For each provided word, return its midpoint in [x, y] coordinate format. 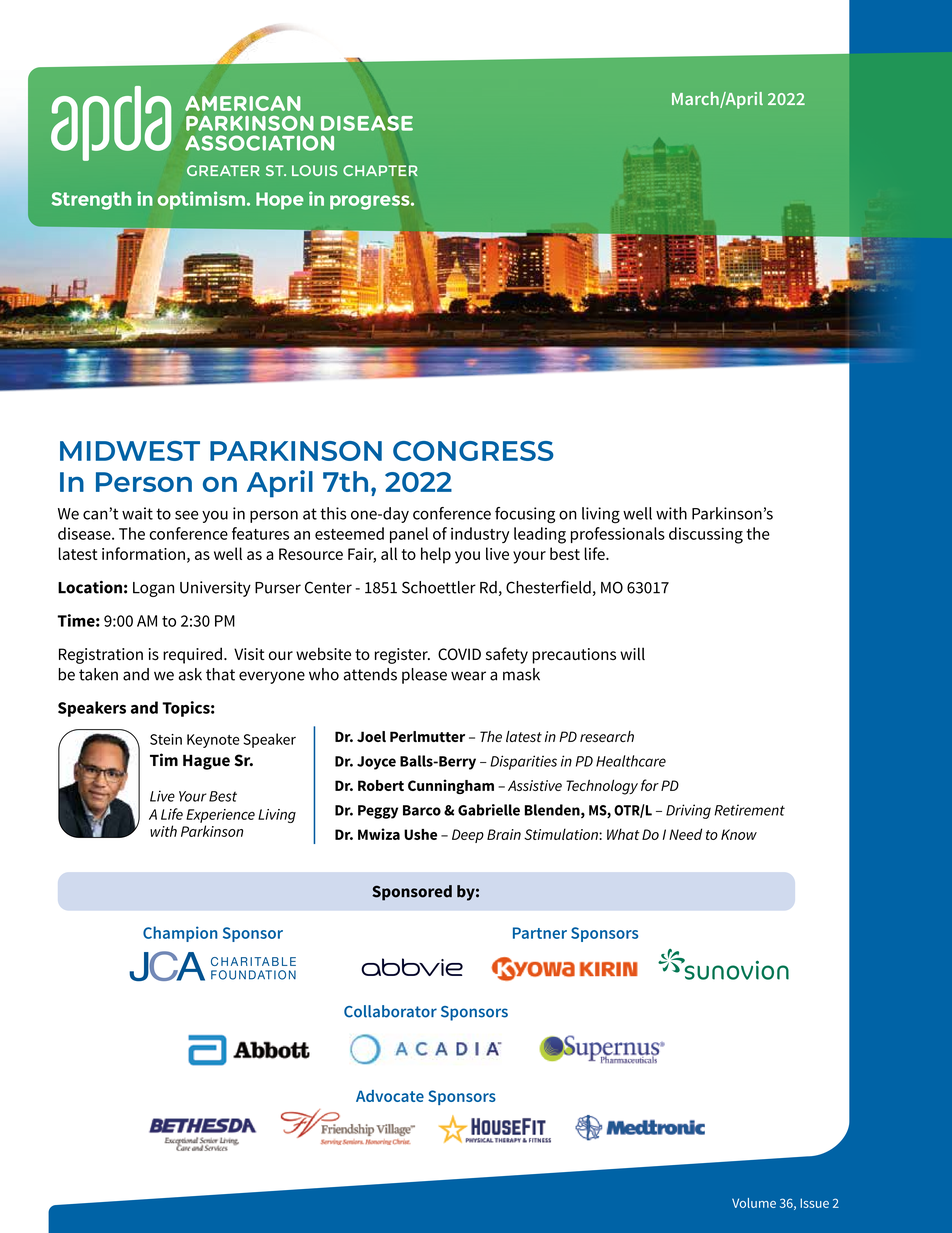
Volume [754, 1203]
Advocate [390, 1096]
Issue [814, 1203]
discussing [706, 535]
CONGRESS [473, 451]
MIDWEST [130, 451]
